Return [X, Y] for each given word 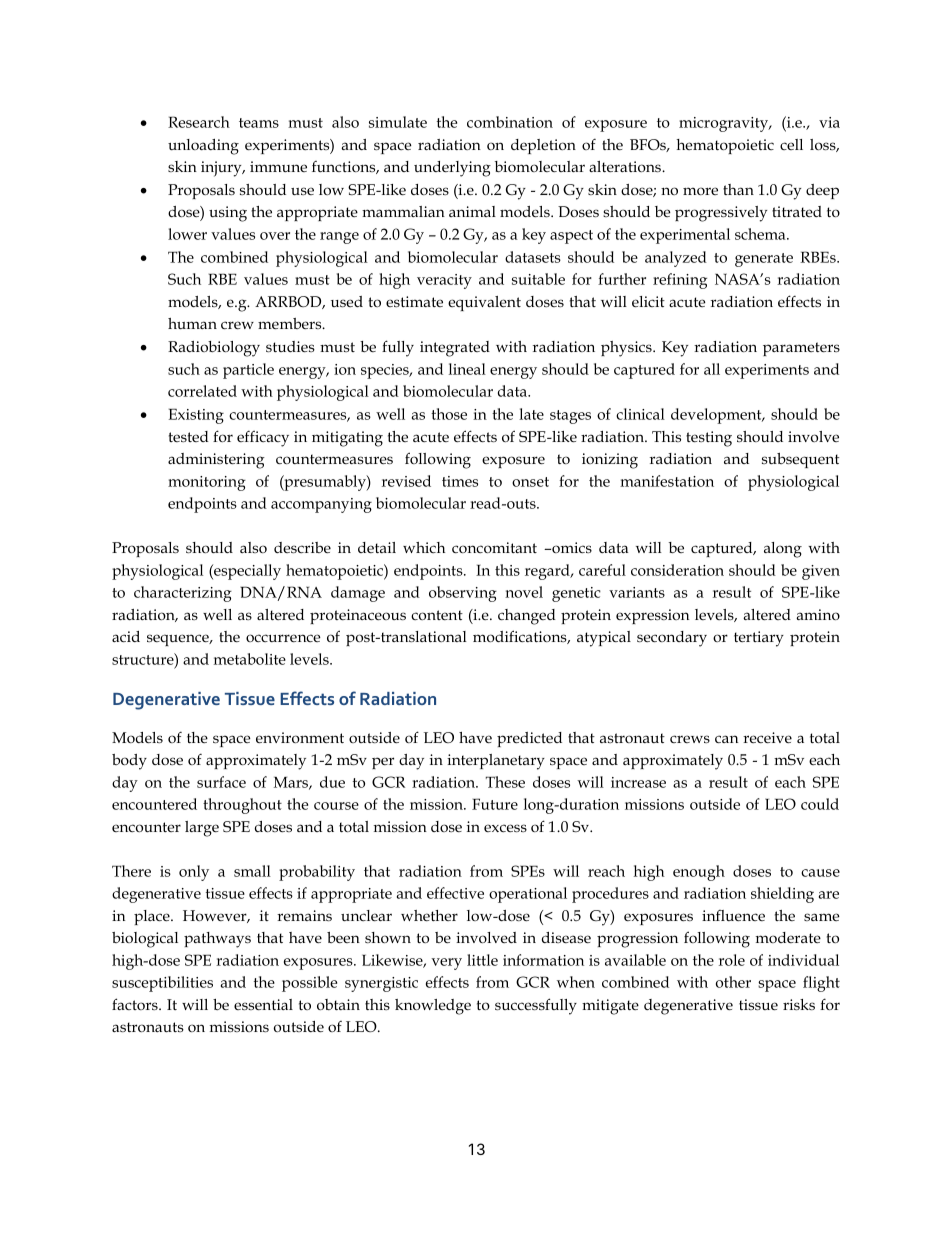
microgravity [725, 124]
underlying [452, 169]
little [482, 960]
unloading [203, 147]
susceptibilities [162, 984]
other [733, 982]
